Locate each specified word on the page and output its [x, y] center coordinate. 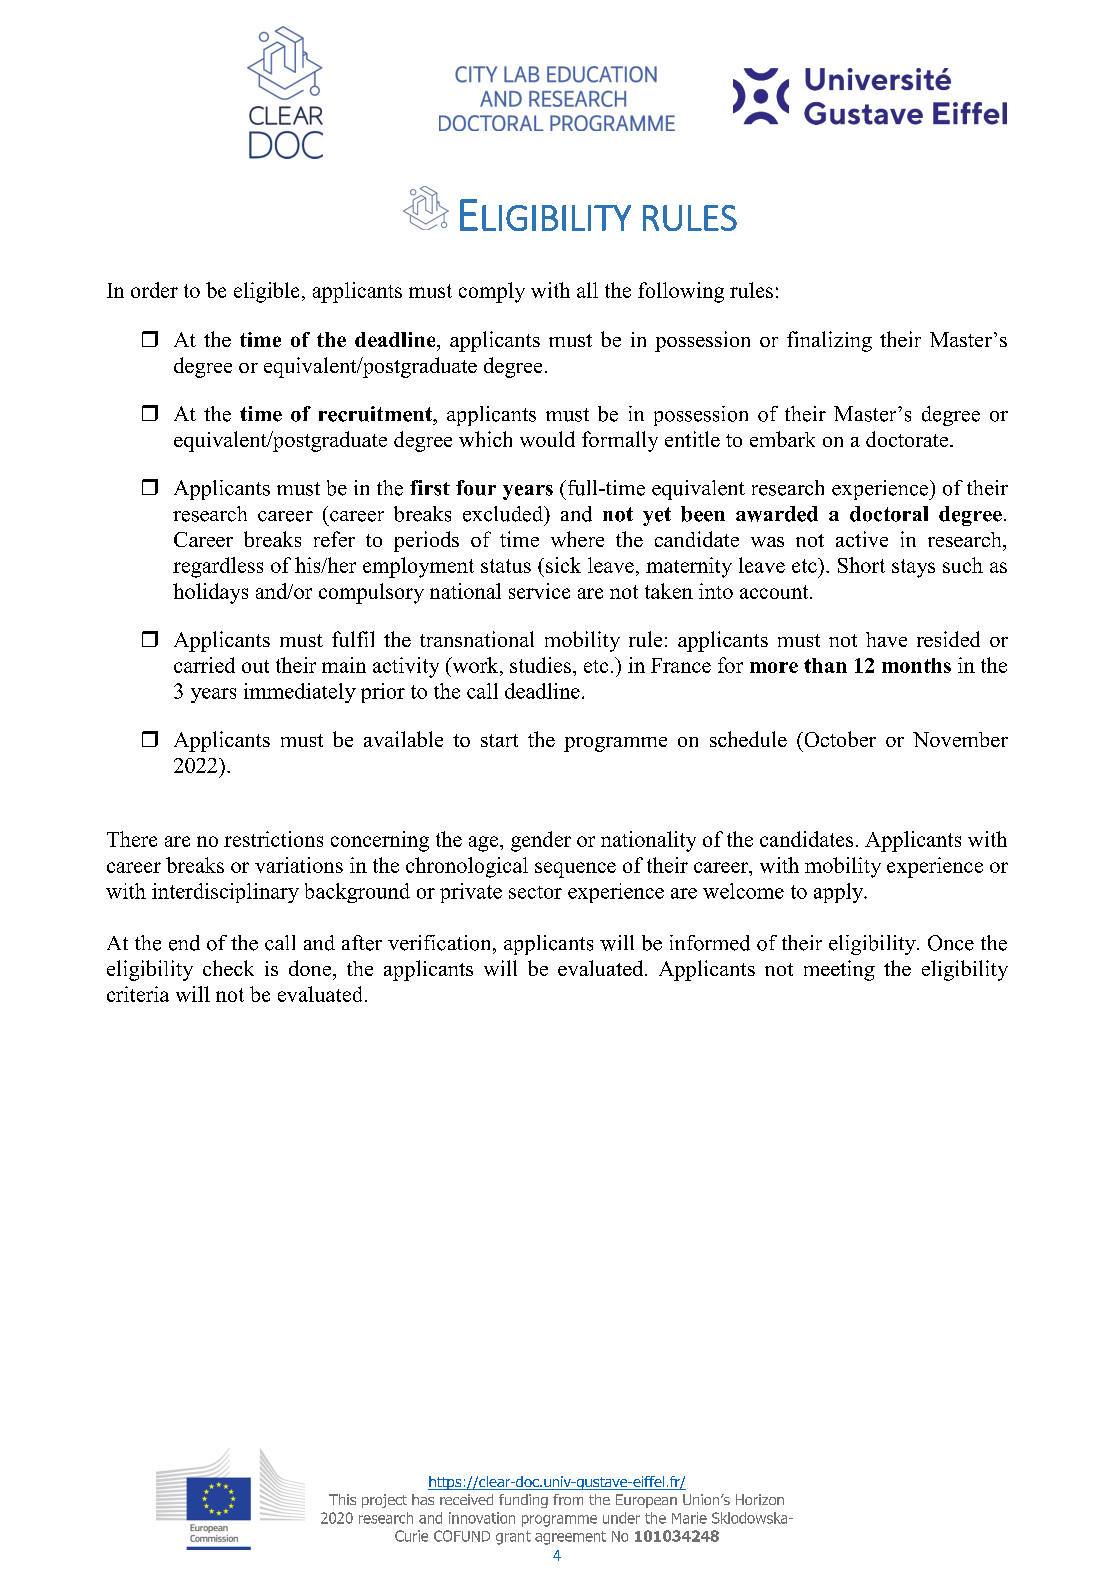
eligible [266, 292]
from [568, 1499]
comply [492, 292]
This [342, 1499]
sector [535, 892]
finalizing [829, 341]
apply [840, 893]
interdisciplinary [225, 893]
